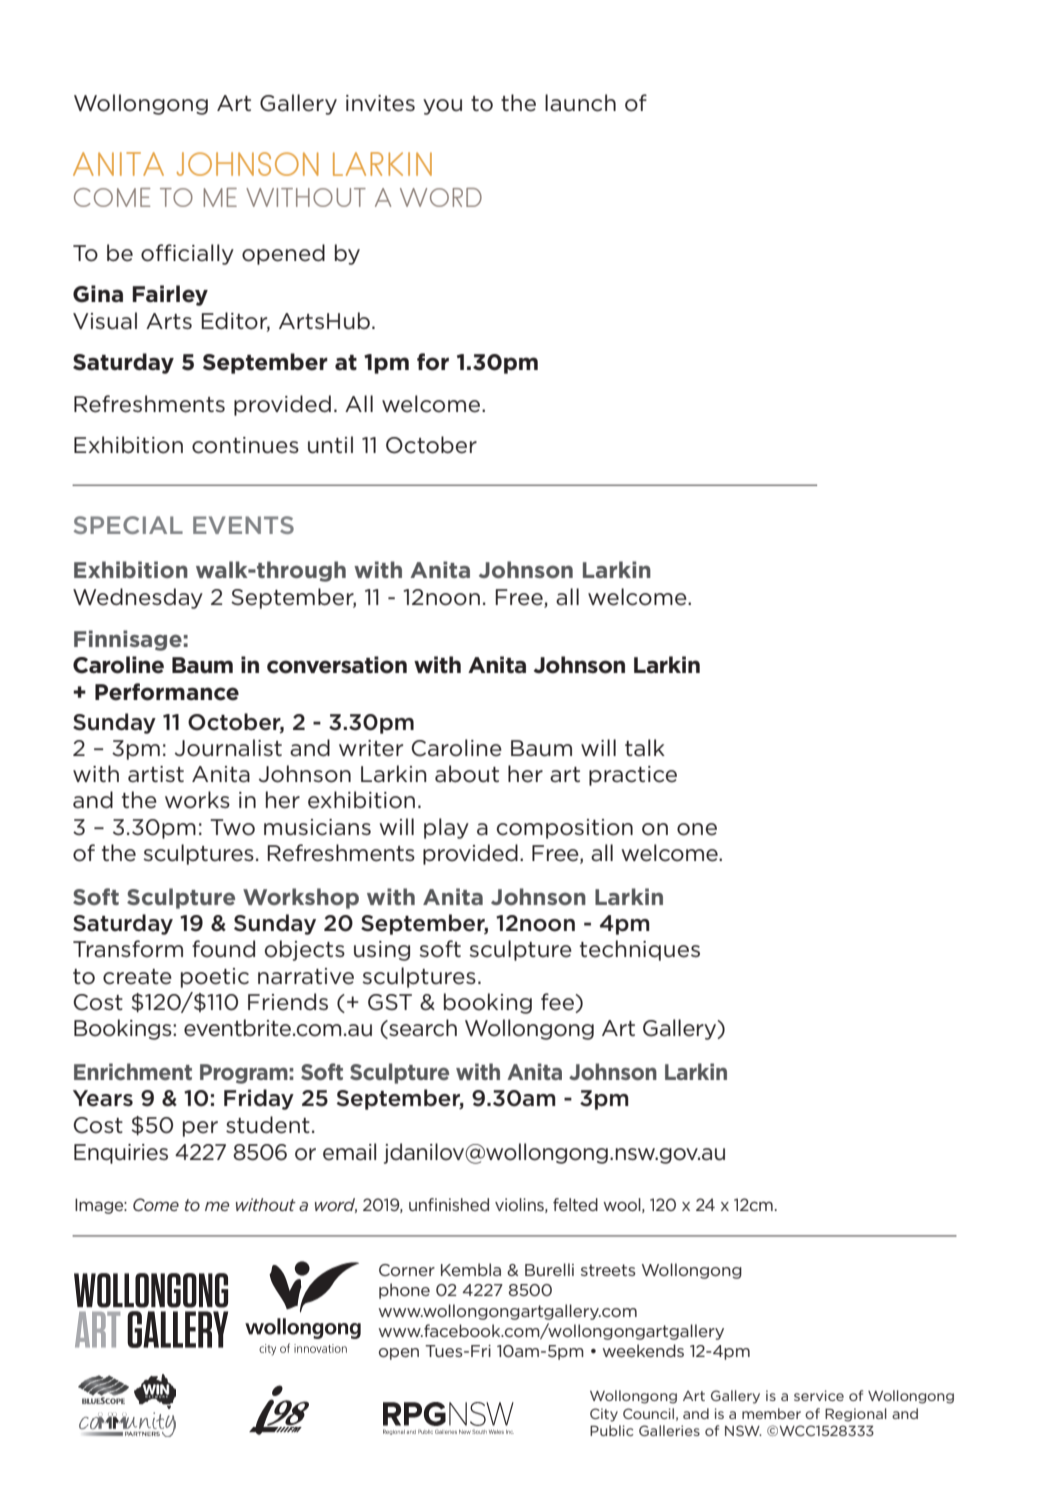 This screenshot has height=1489, width=1053. I want to click on GST, so click(390, 1002).
